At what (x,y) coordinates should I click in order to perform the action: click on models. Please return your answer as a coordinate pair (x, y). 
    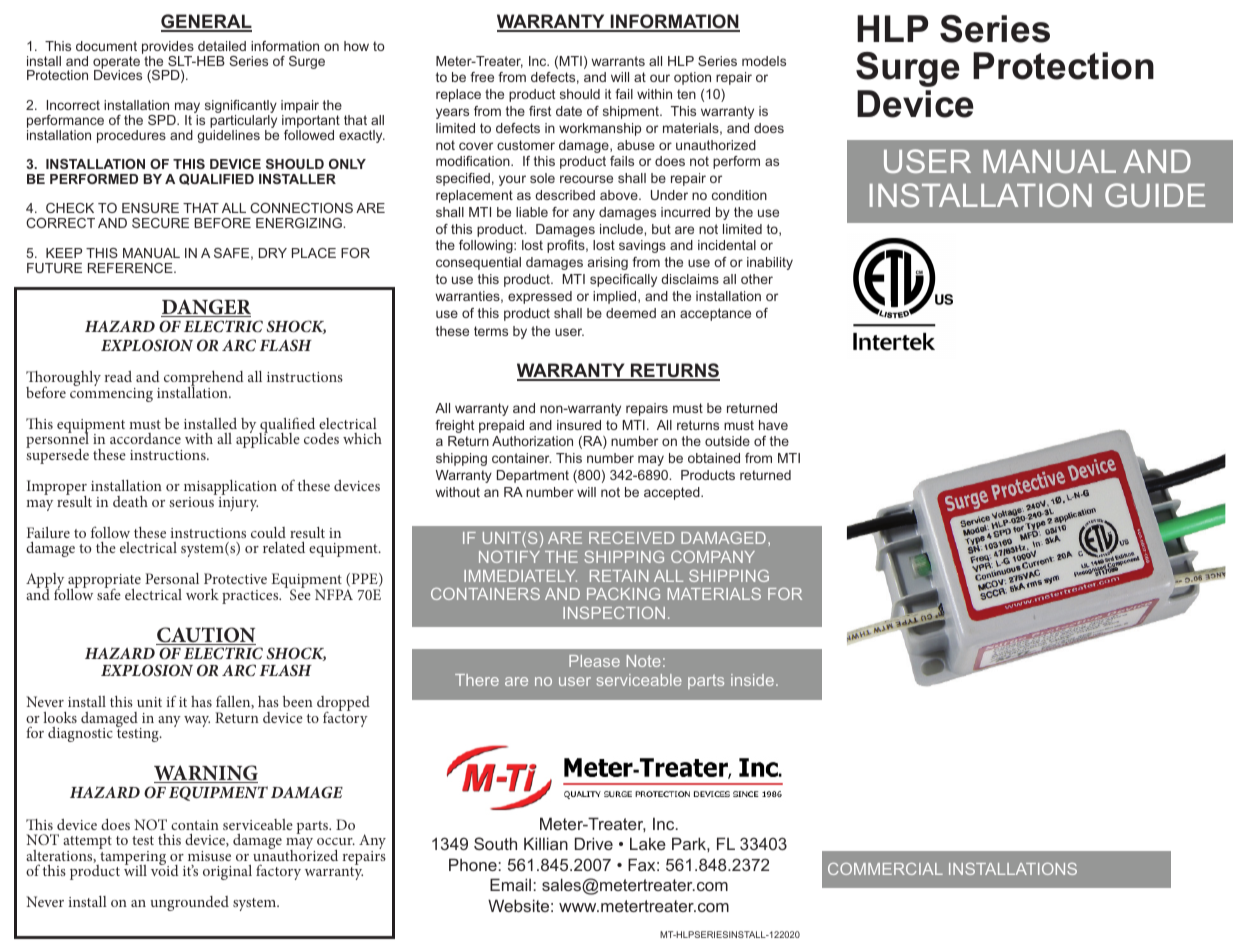
    Looking at the image, I should click on (764, 61).
